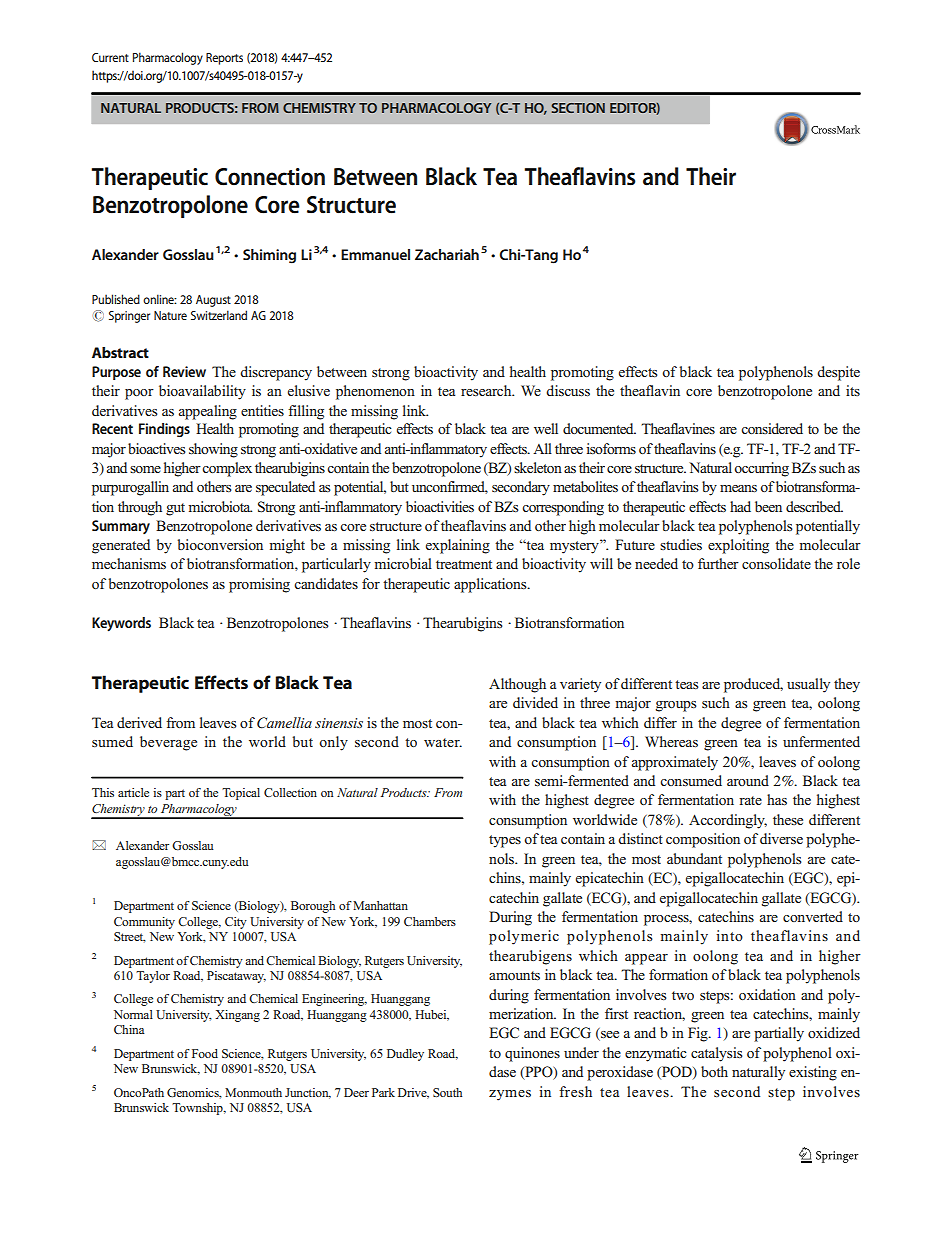 This document has height=1233, width=952. I want to click on appealing, so click(208, 412).
